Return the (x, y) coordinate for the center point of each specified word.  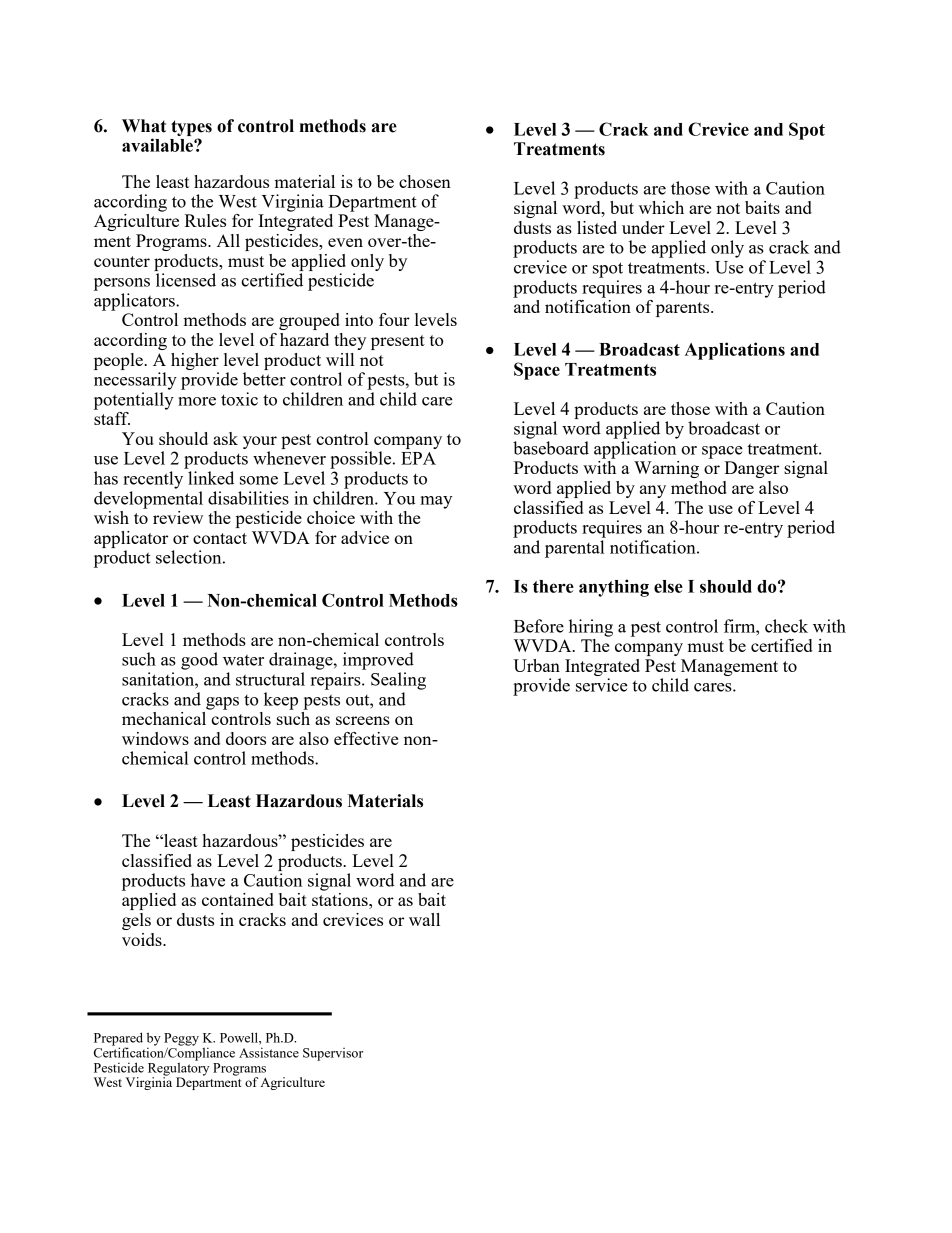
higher (195, 361)
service (602, 685)
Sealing (398, 681)
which (661, 207)
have (208, 880)
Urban (536, 665)
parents (684, 309)
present (398, 342)
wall (424, 919)
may (436, 502)
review (178, 517)
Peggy (181, 1040)
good (199, 661)
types (191, 128)
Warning (666, 469)
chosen (425, 181)
